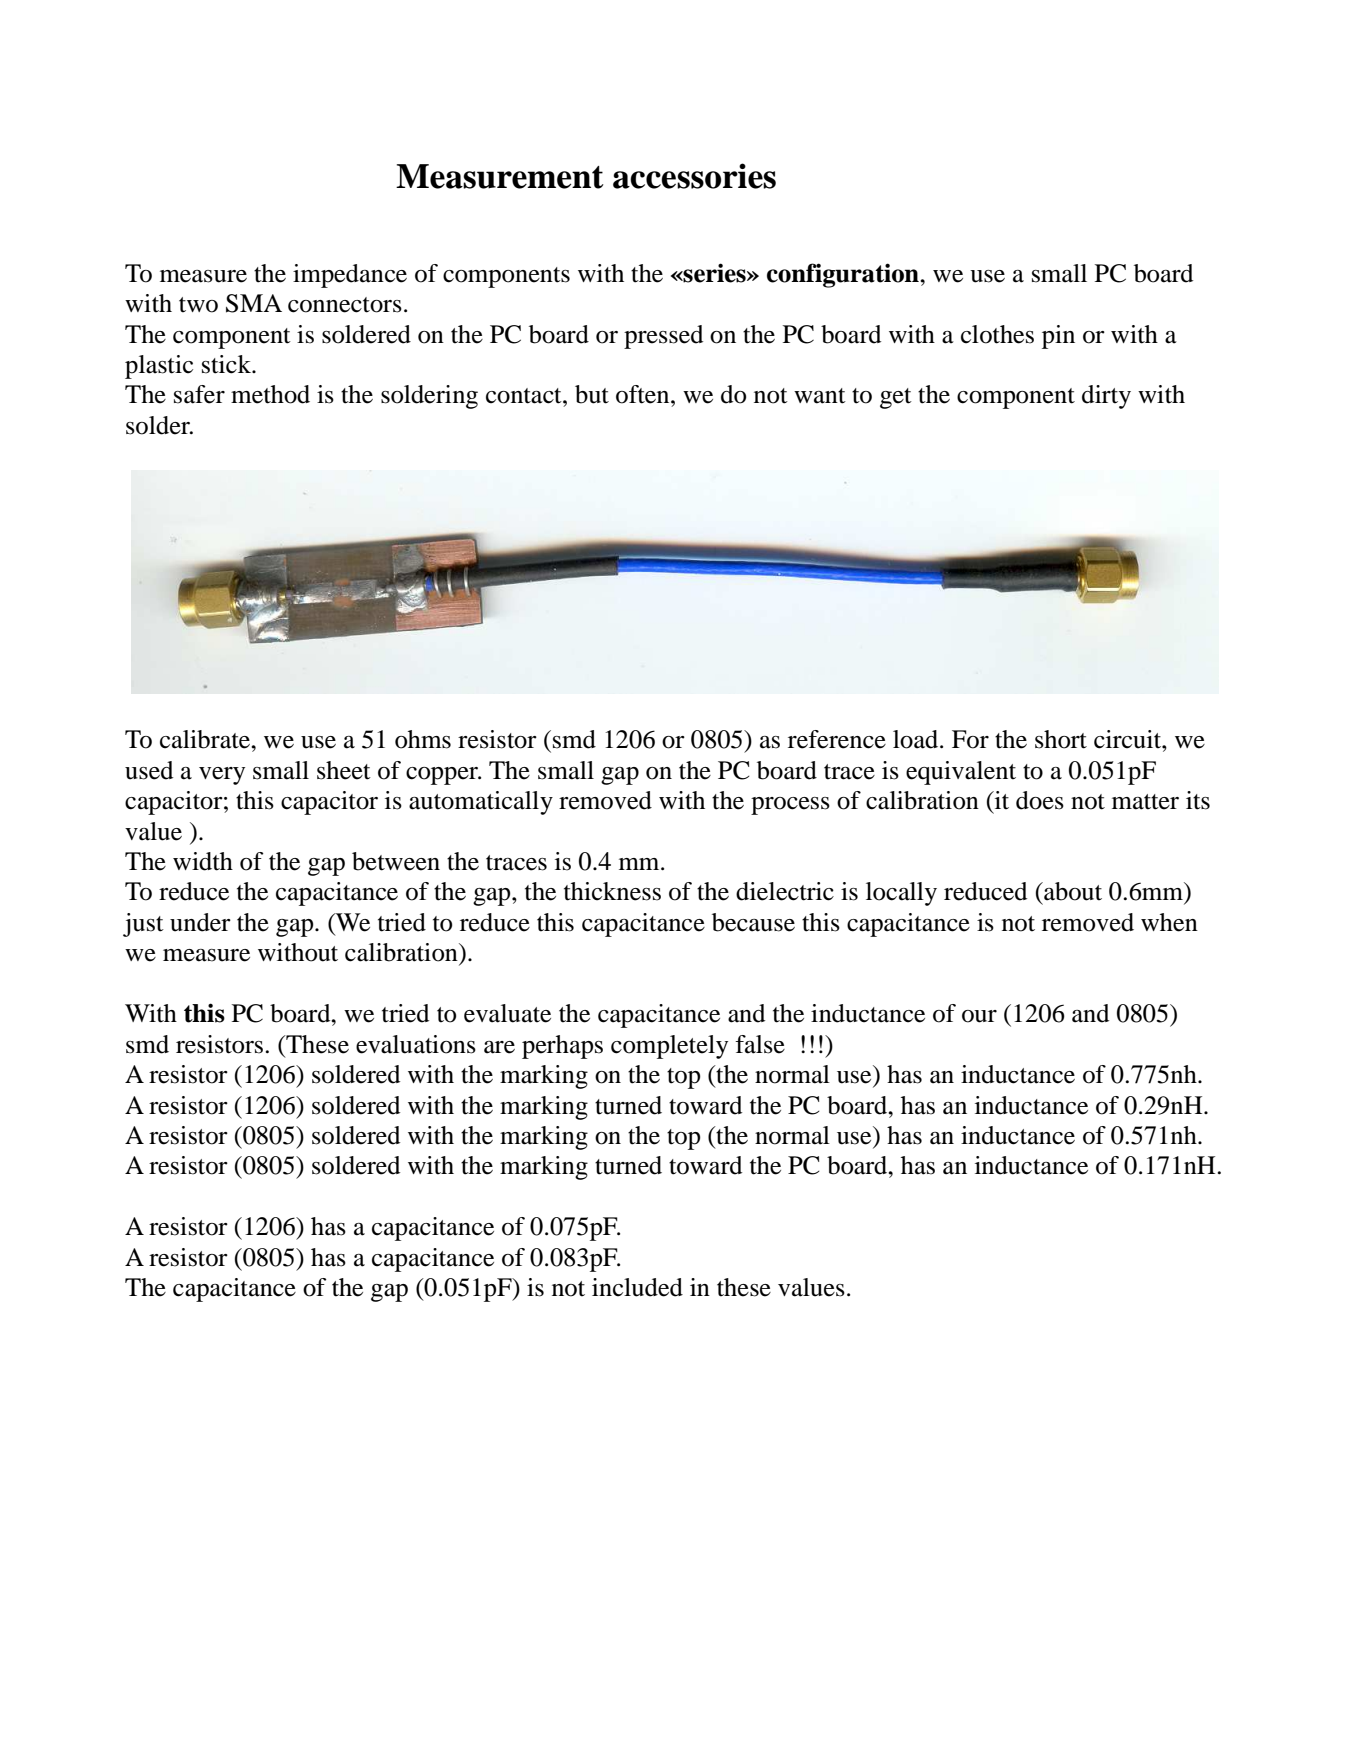  What do you see at coordinates (1106, 397) in the document?
I see `dirty` at bounding box center [1106, 397].
